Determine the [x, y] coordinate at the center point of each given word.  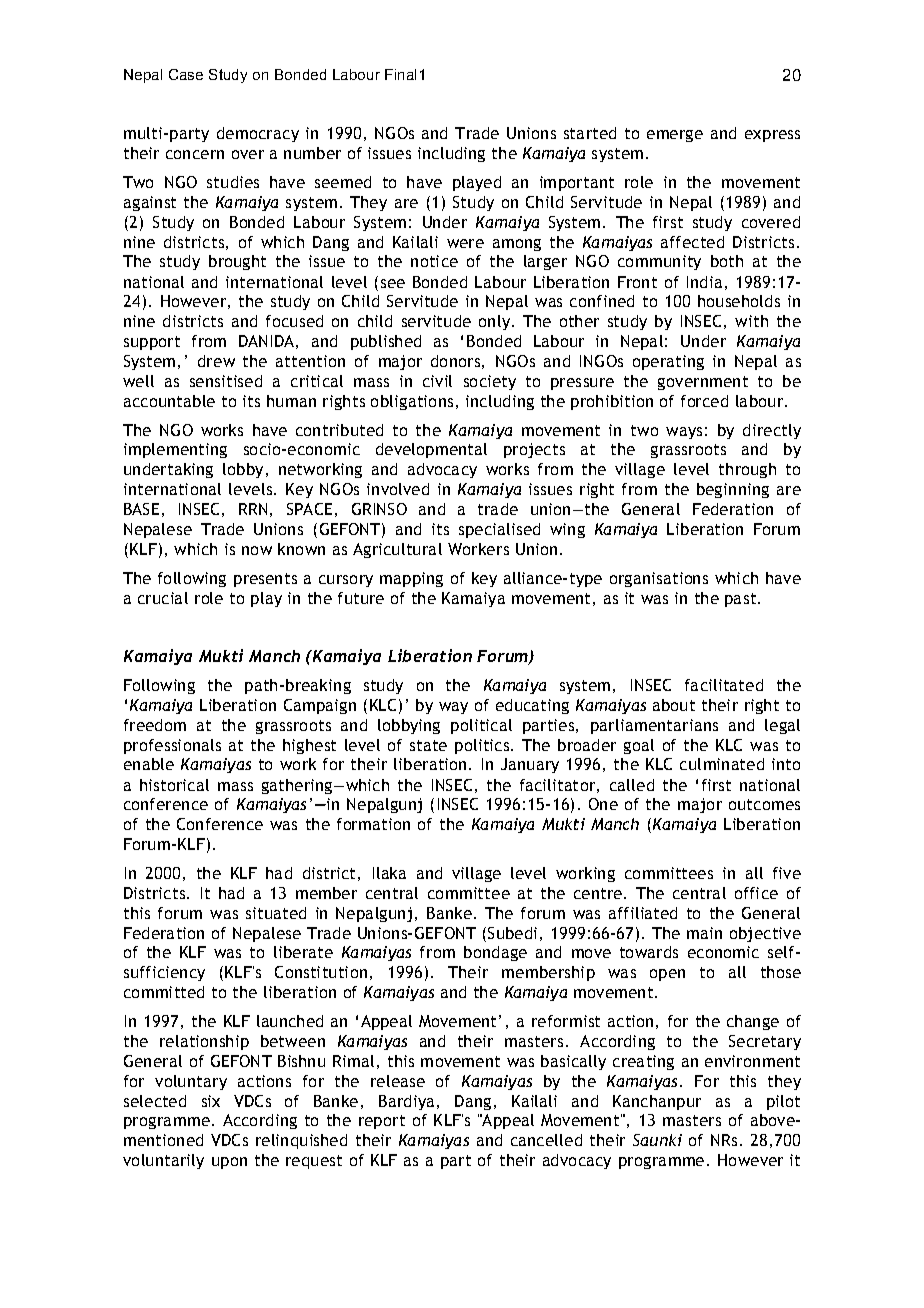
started [590, 133]
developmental [431, 450]
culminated [722, 764]
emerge [675, 136]
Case [186, 74]
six [211, 1101]
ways [684, 433]
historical [174, 785]
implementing [175, 450]
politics [483, 746]
